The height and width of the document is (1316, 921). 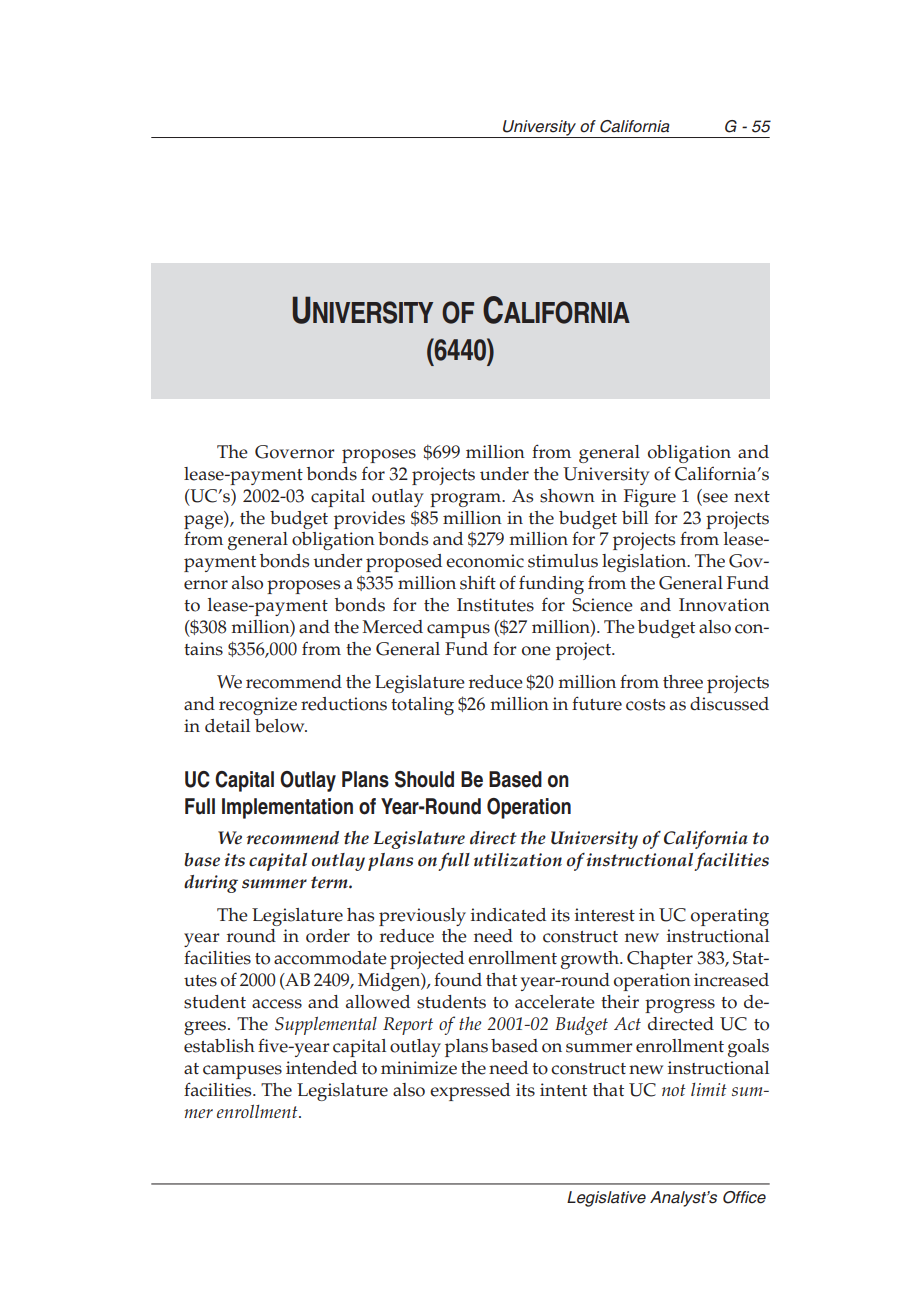 What do you see at coordinates (281, 726) in the document?
I see `below` at bounding box center [281, 726].
